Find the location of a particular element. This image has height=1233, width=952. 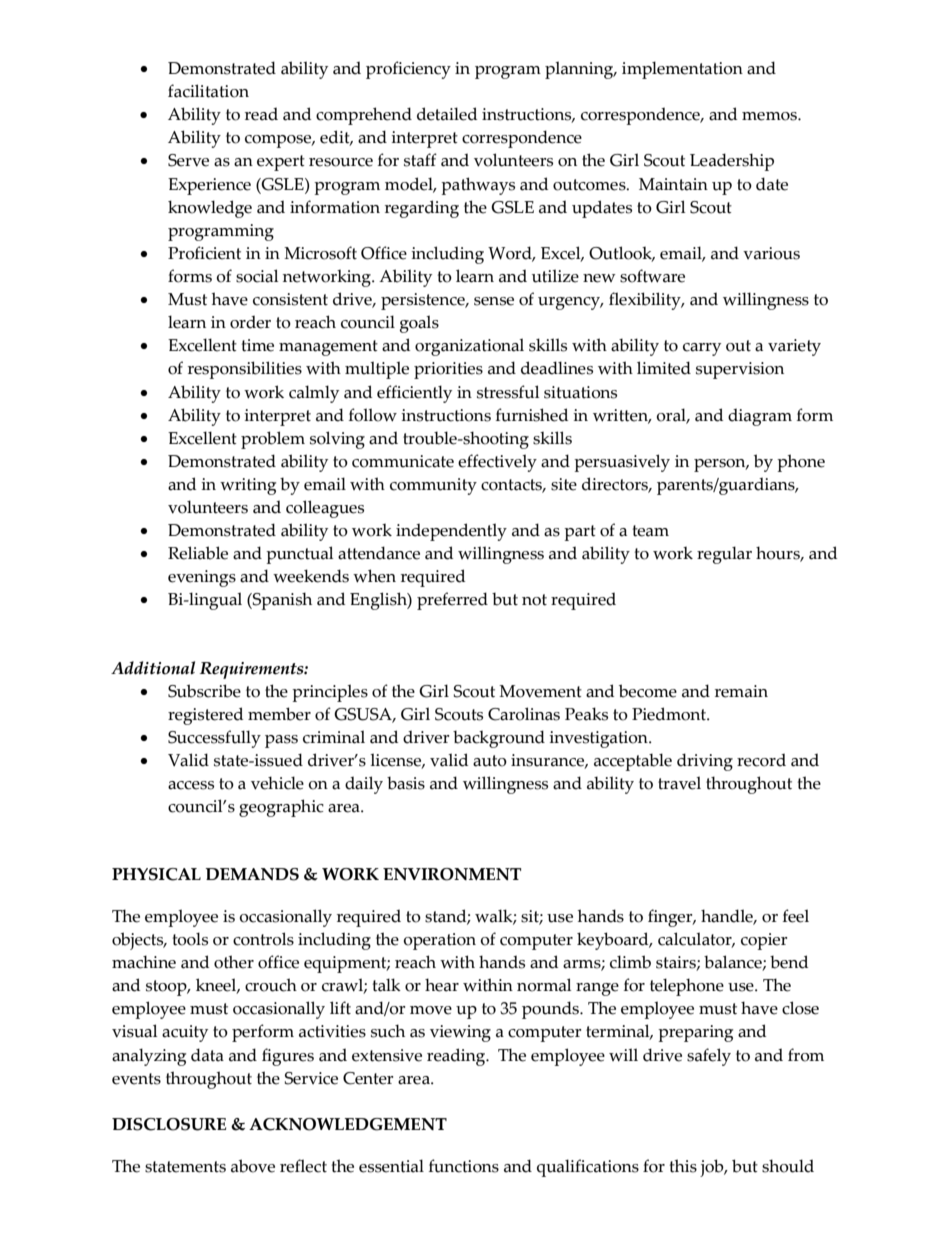

functions is located at coordinates (464, 1166).
